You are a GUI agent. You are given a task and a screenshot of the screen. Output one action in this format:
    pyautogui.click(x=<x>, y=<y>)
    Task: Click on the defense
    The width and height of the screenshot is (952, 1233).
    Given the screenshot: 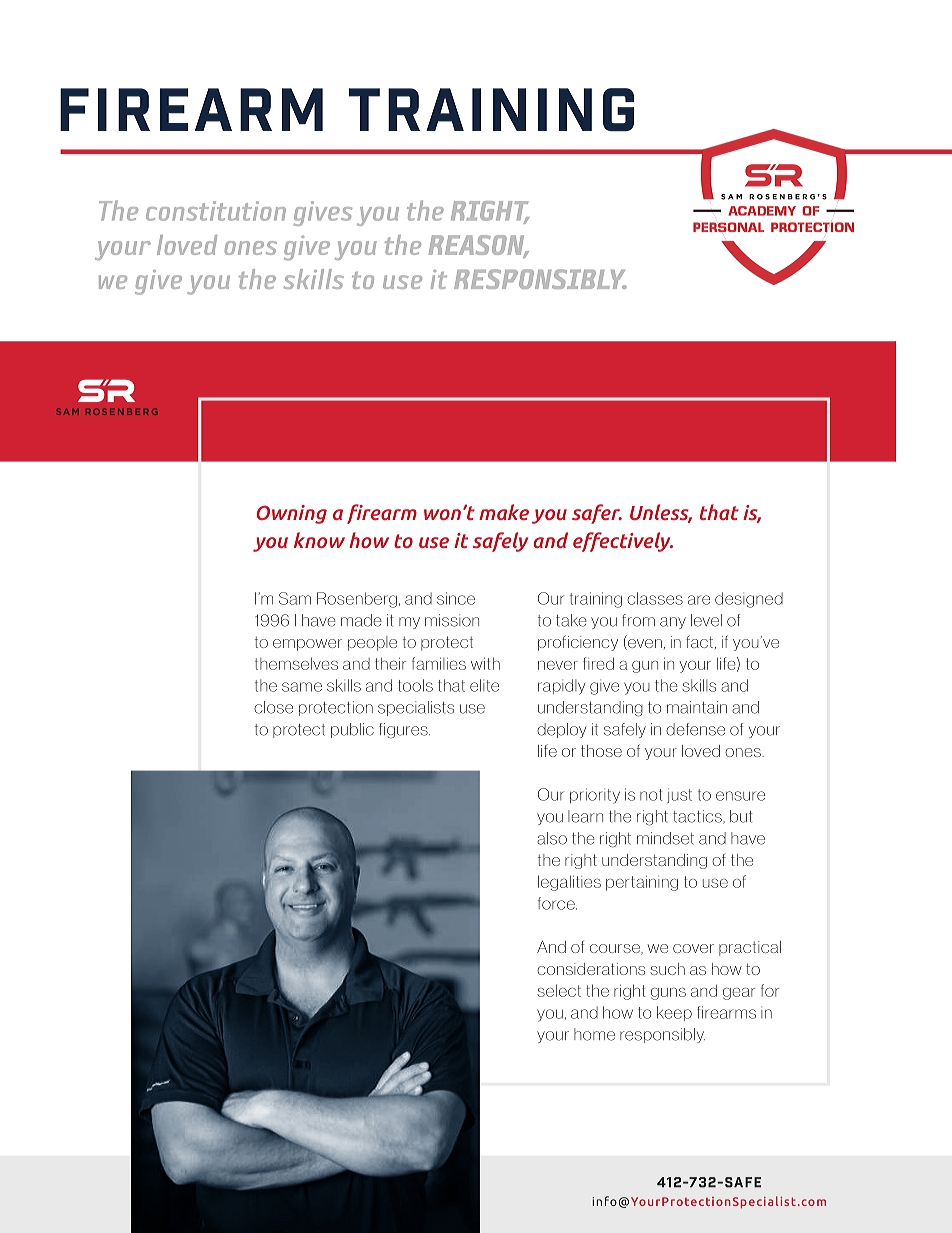 What is the action you would take?
    pyautogui.click(x=695, y=729)
